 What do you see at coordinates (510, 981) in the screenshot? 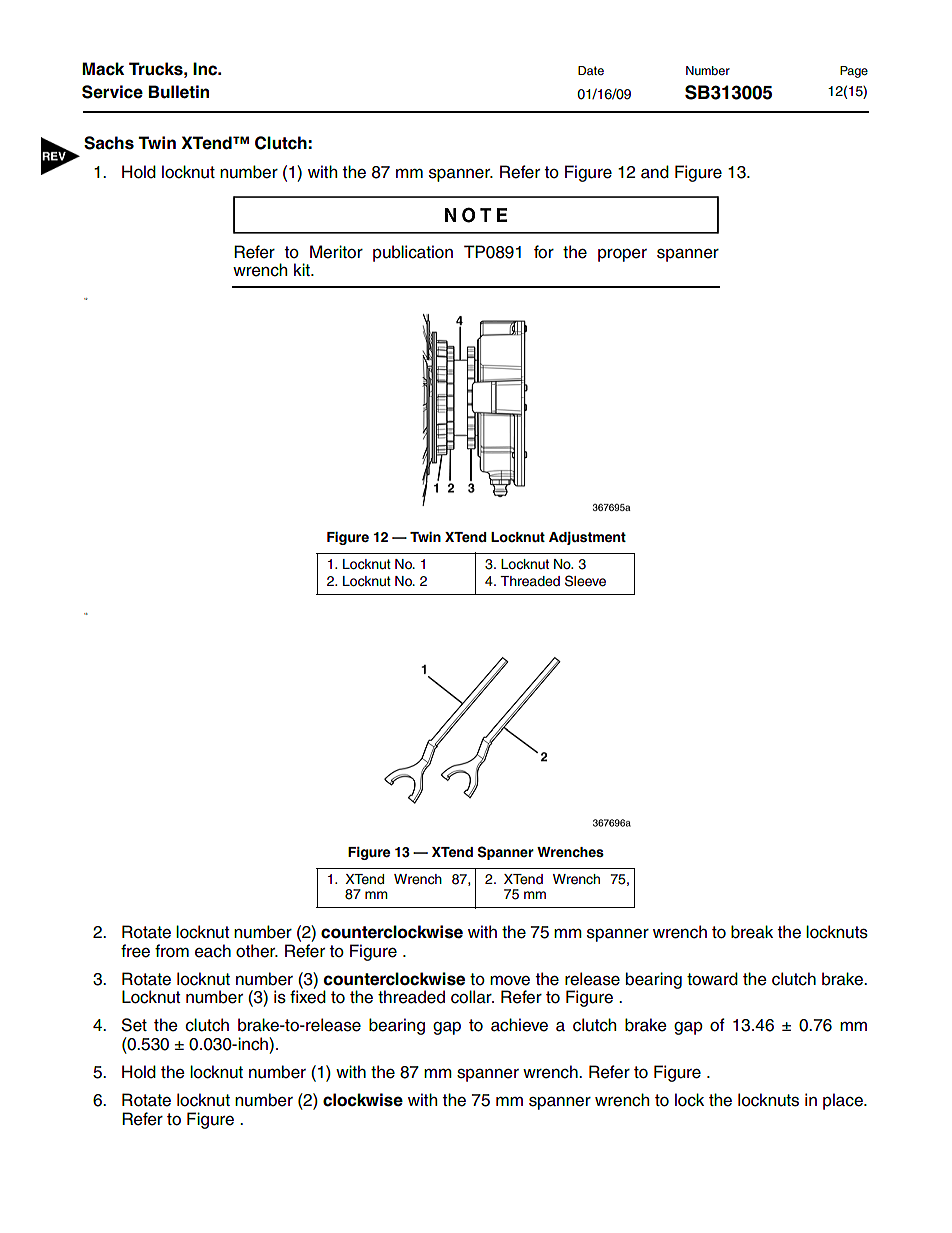
I see `move` at bounding box center [510, 981].
